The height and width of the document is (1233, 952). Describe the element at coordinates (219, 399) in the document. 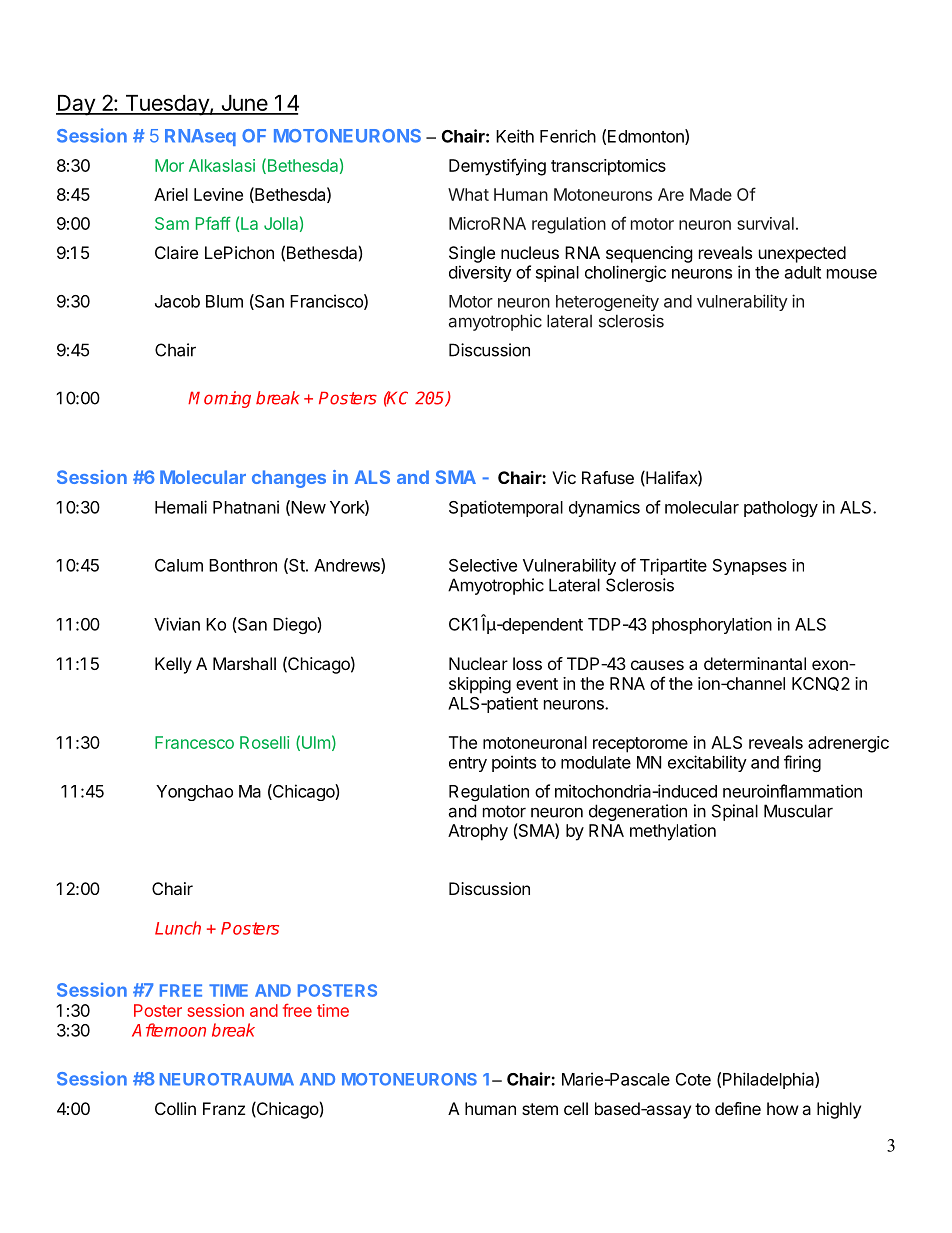

I see `Morning` at that location.
